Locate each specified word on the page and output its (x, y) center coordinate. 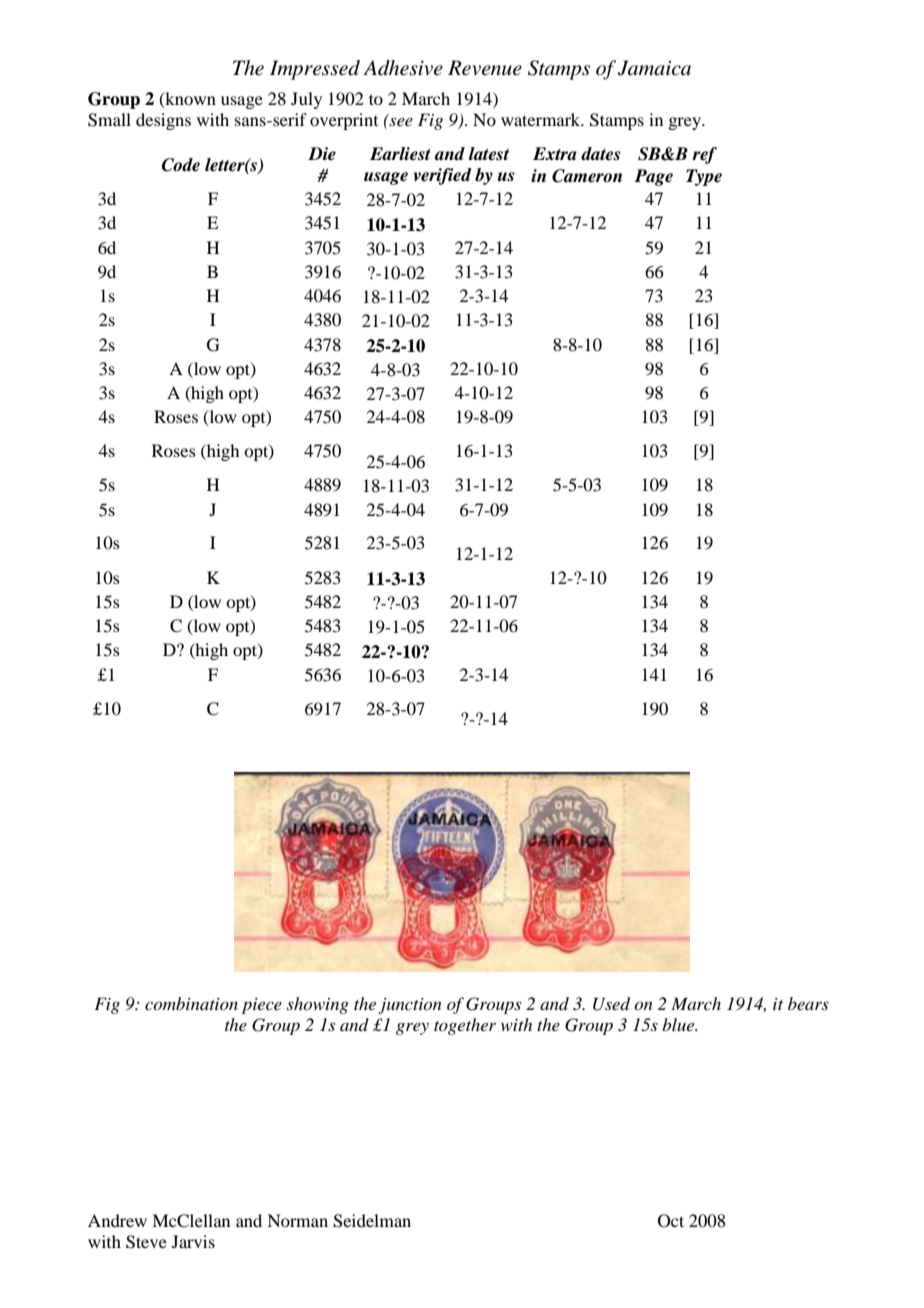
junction (410, 1006)
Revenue (485, 68)
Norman (297, 1220)
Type (704, 177)
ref (704, 155)
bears (808, 1003)
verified (443, 176)
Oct (671, 1221)
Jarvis (193, 1241)
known (189, 99)
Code (181, 165)
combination (191, 1003)
